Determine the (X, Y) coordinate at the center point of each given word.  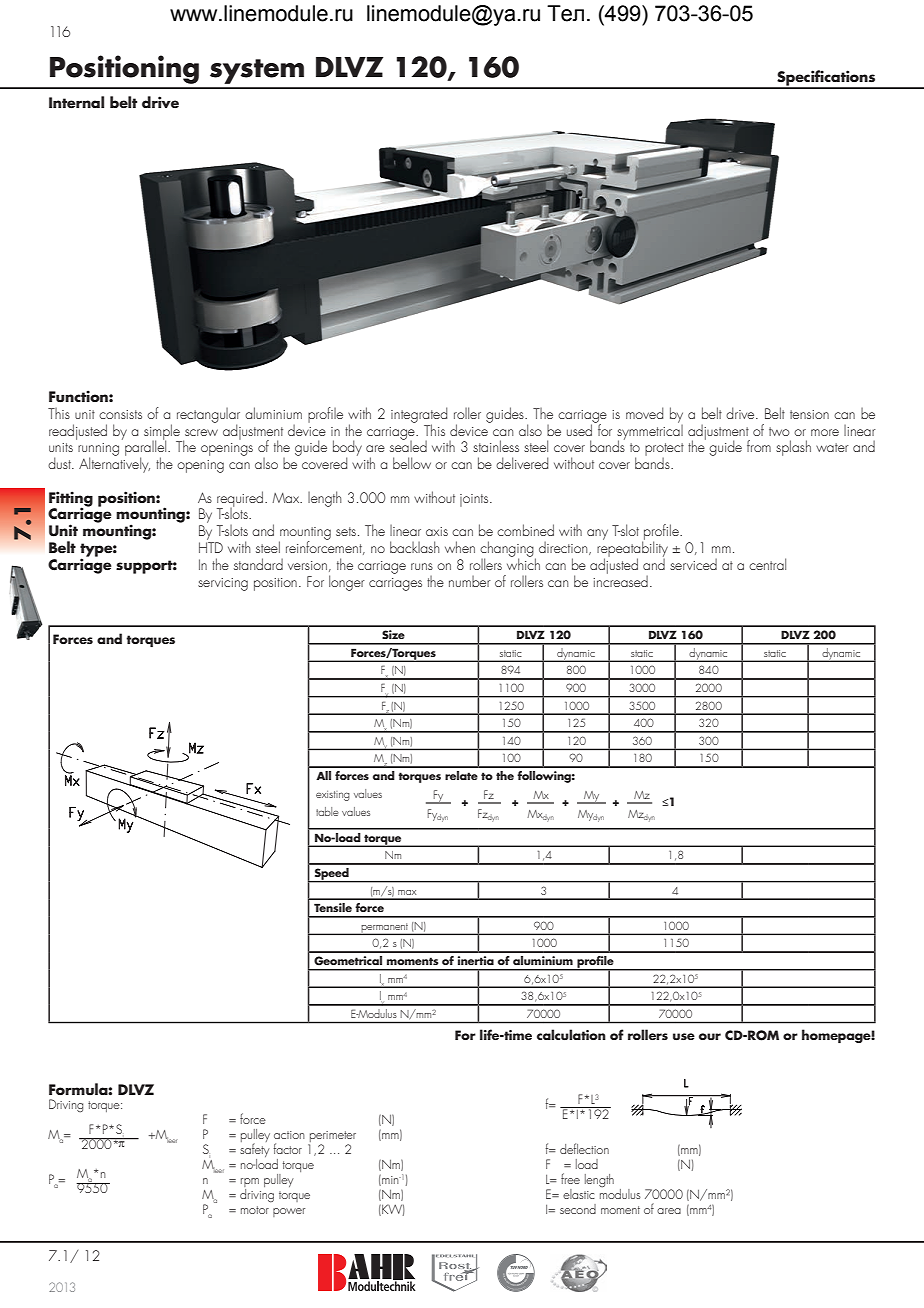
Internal (76, 102)
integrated (419, 416)
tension (809, 414)
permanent (385, 929)
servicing (223, 584)
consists (120, 414)
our (710, 1036)
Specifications (826, 79)
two (779, 431)
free (570, 1178)
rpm (250, 1184)
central (767, 564)
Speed (331, 875)
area (669, 1211)
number (470, 581)
